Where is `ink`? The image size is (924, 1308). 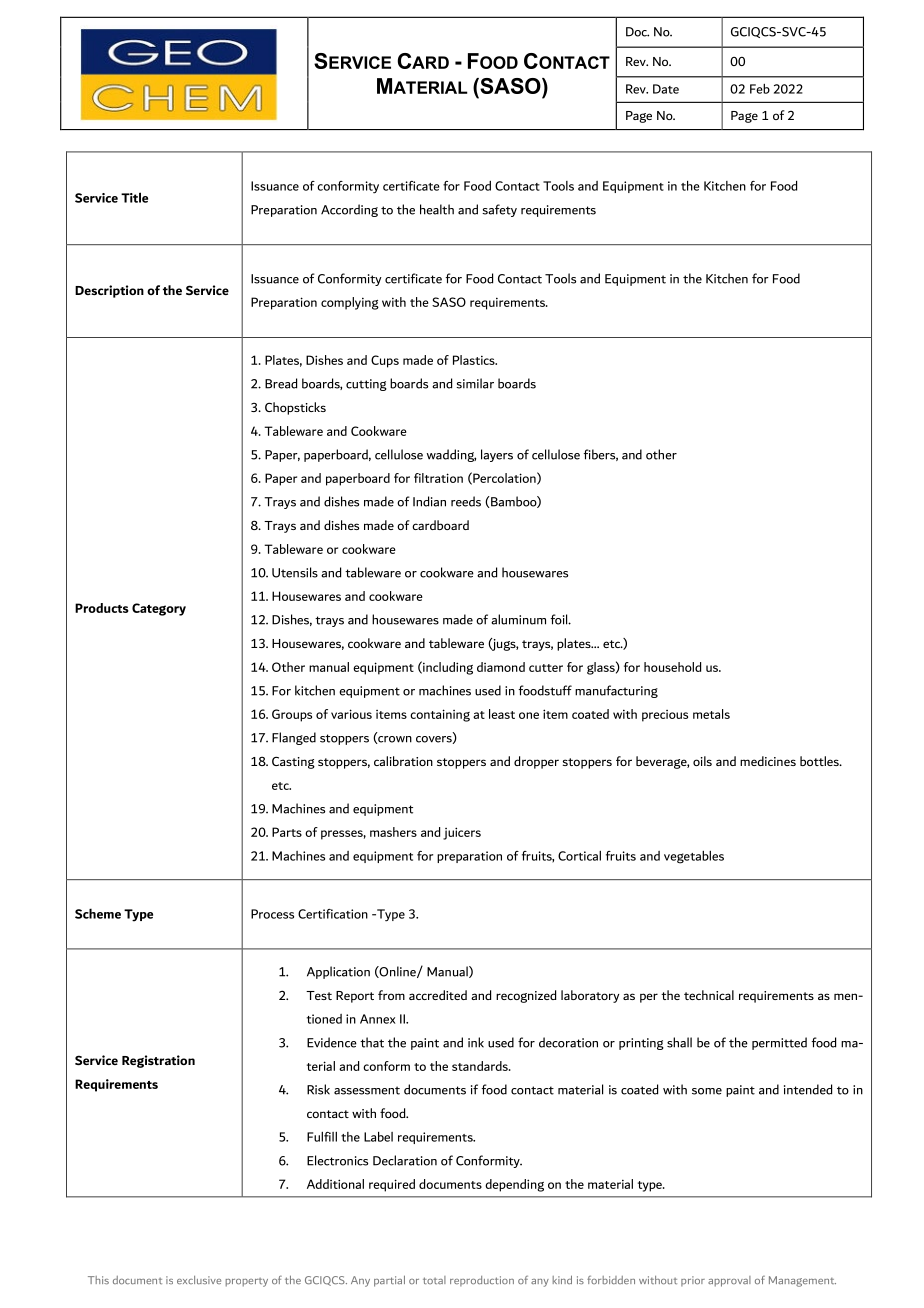 ink is located at coordinates (476, 1042).
